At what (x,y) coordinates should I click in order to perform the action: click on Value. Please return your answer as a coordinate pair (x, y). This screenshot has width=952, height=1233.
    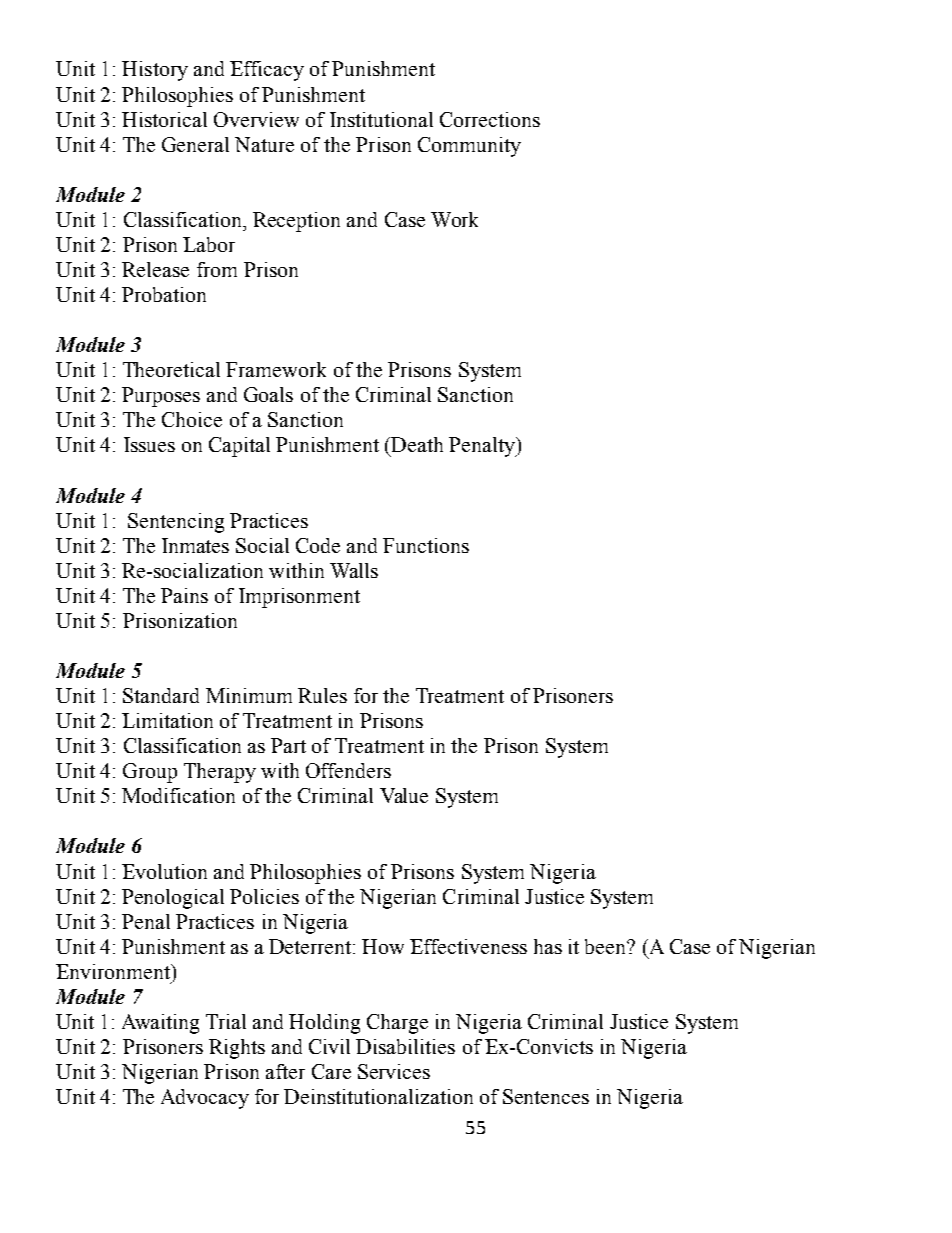
    Looking at the image, I should click on (404, 795).
